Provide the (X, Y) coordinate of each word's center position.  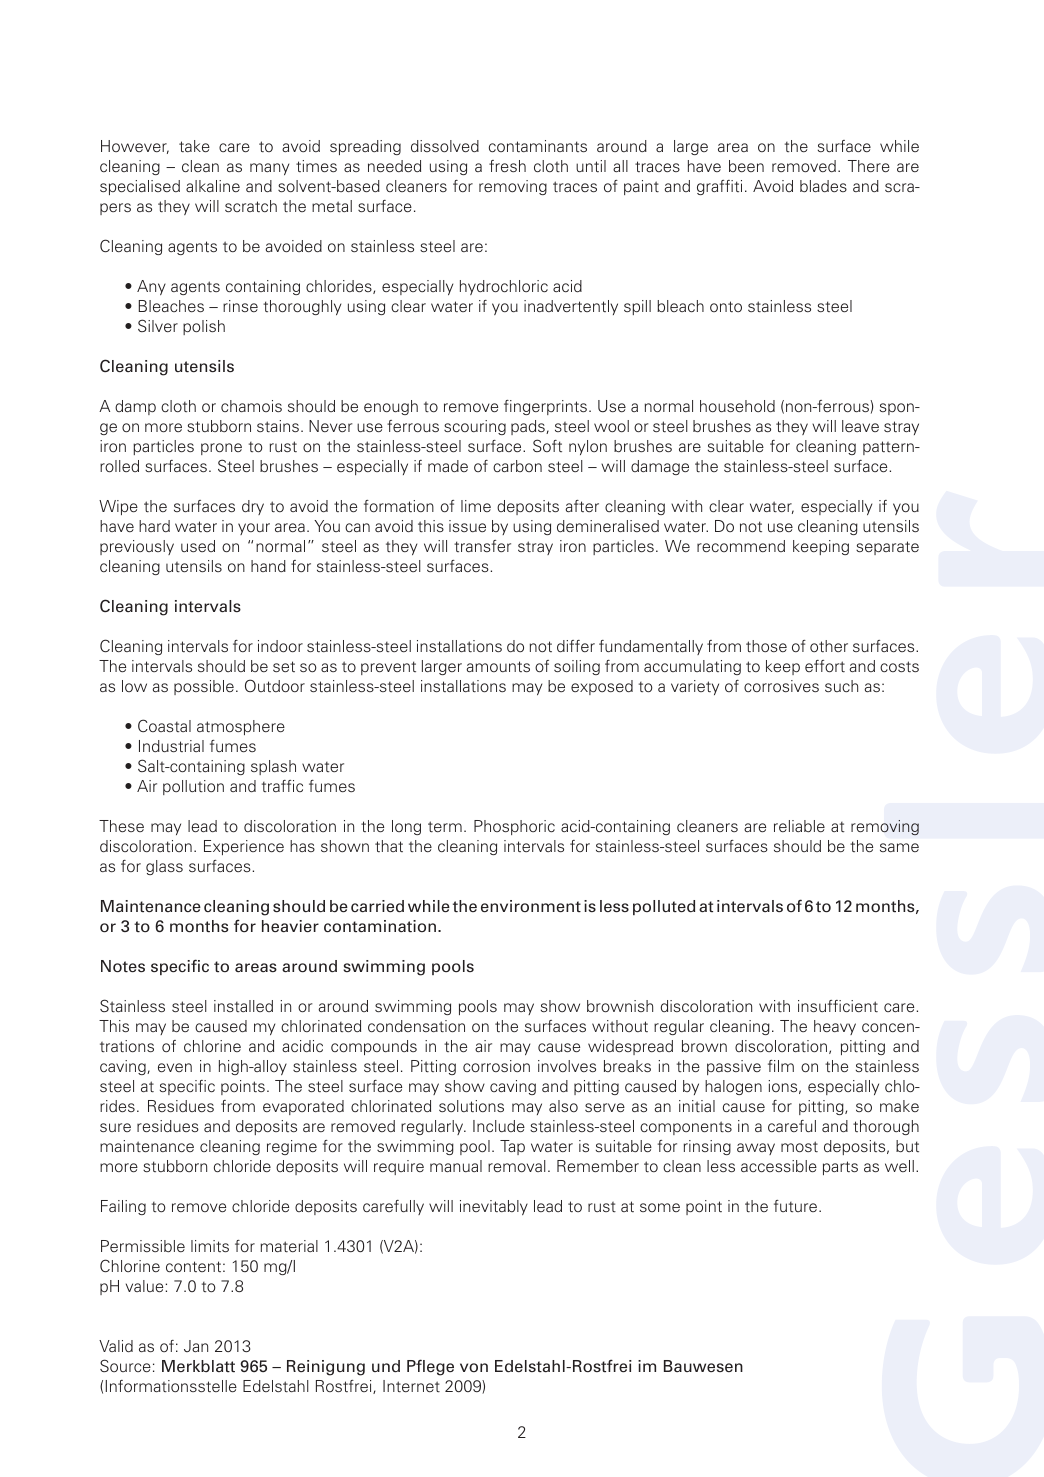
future (795, 1206)
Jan (196, 1346)
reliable (799, 826)
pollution (193, 787)
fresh (507, 166)
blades (823, 186)
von (474, 1368)
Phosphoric (514, 827)
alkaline (213, 186)
